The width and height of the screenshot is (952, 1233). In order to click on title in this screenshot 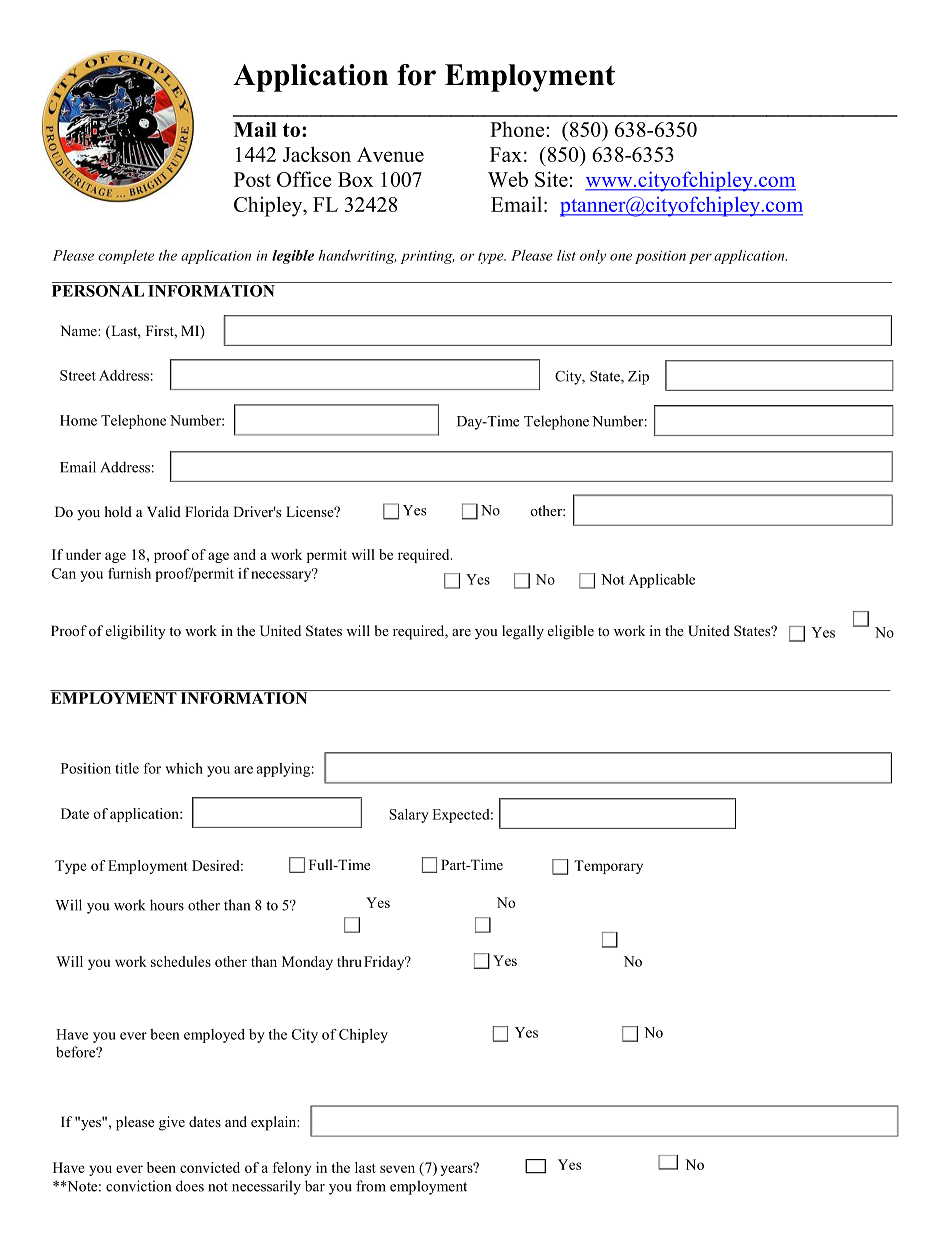, I will do `click(127, 768)`.
